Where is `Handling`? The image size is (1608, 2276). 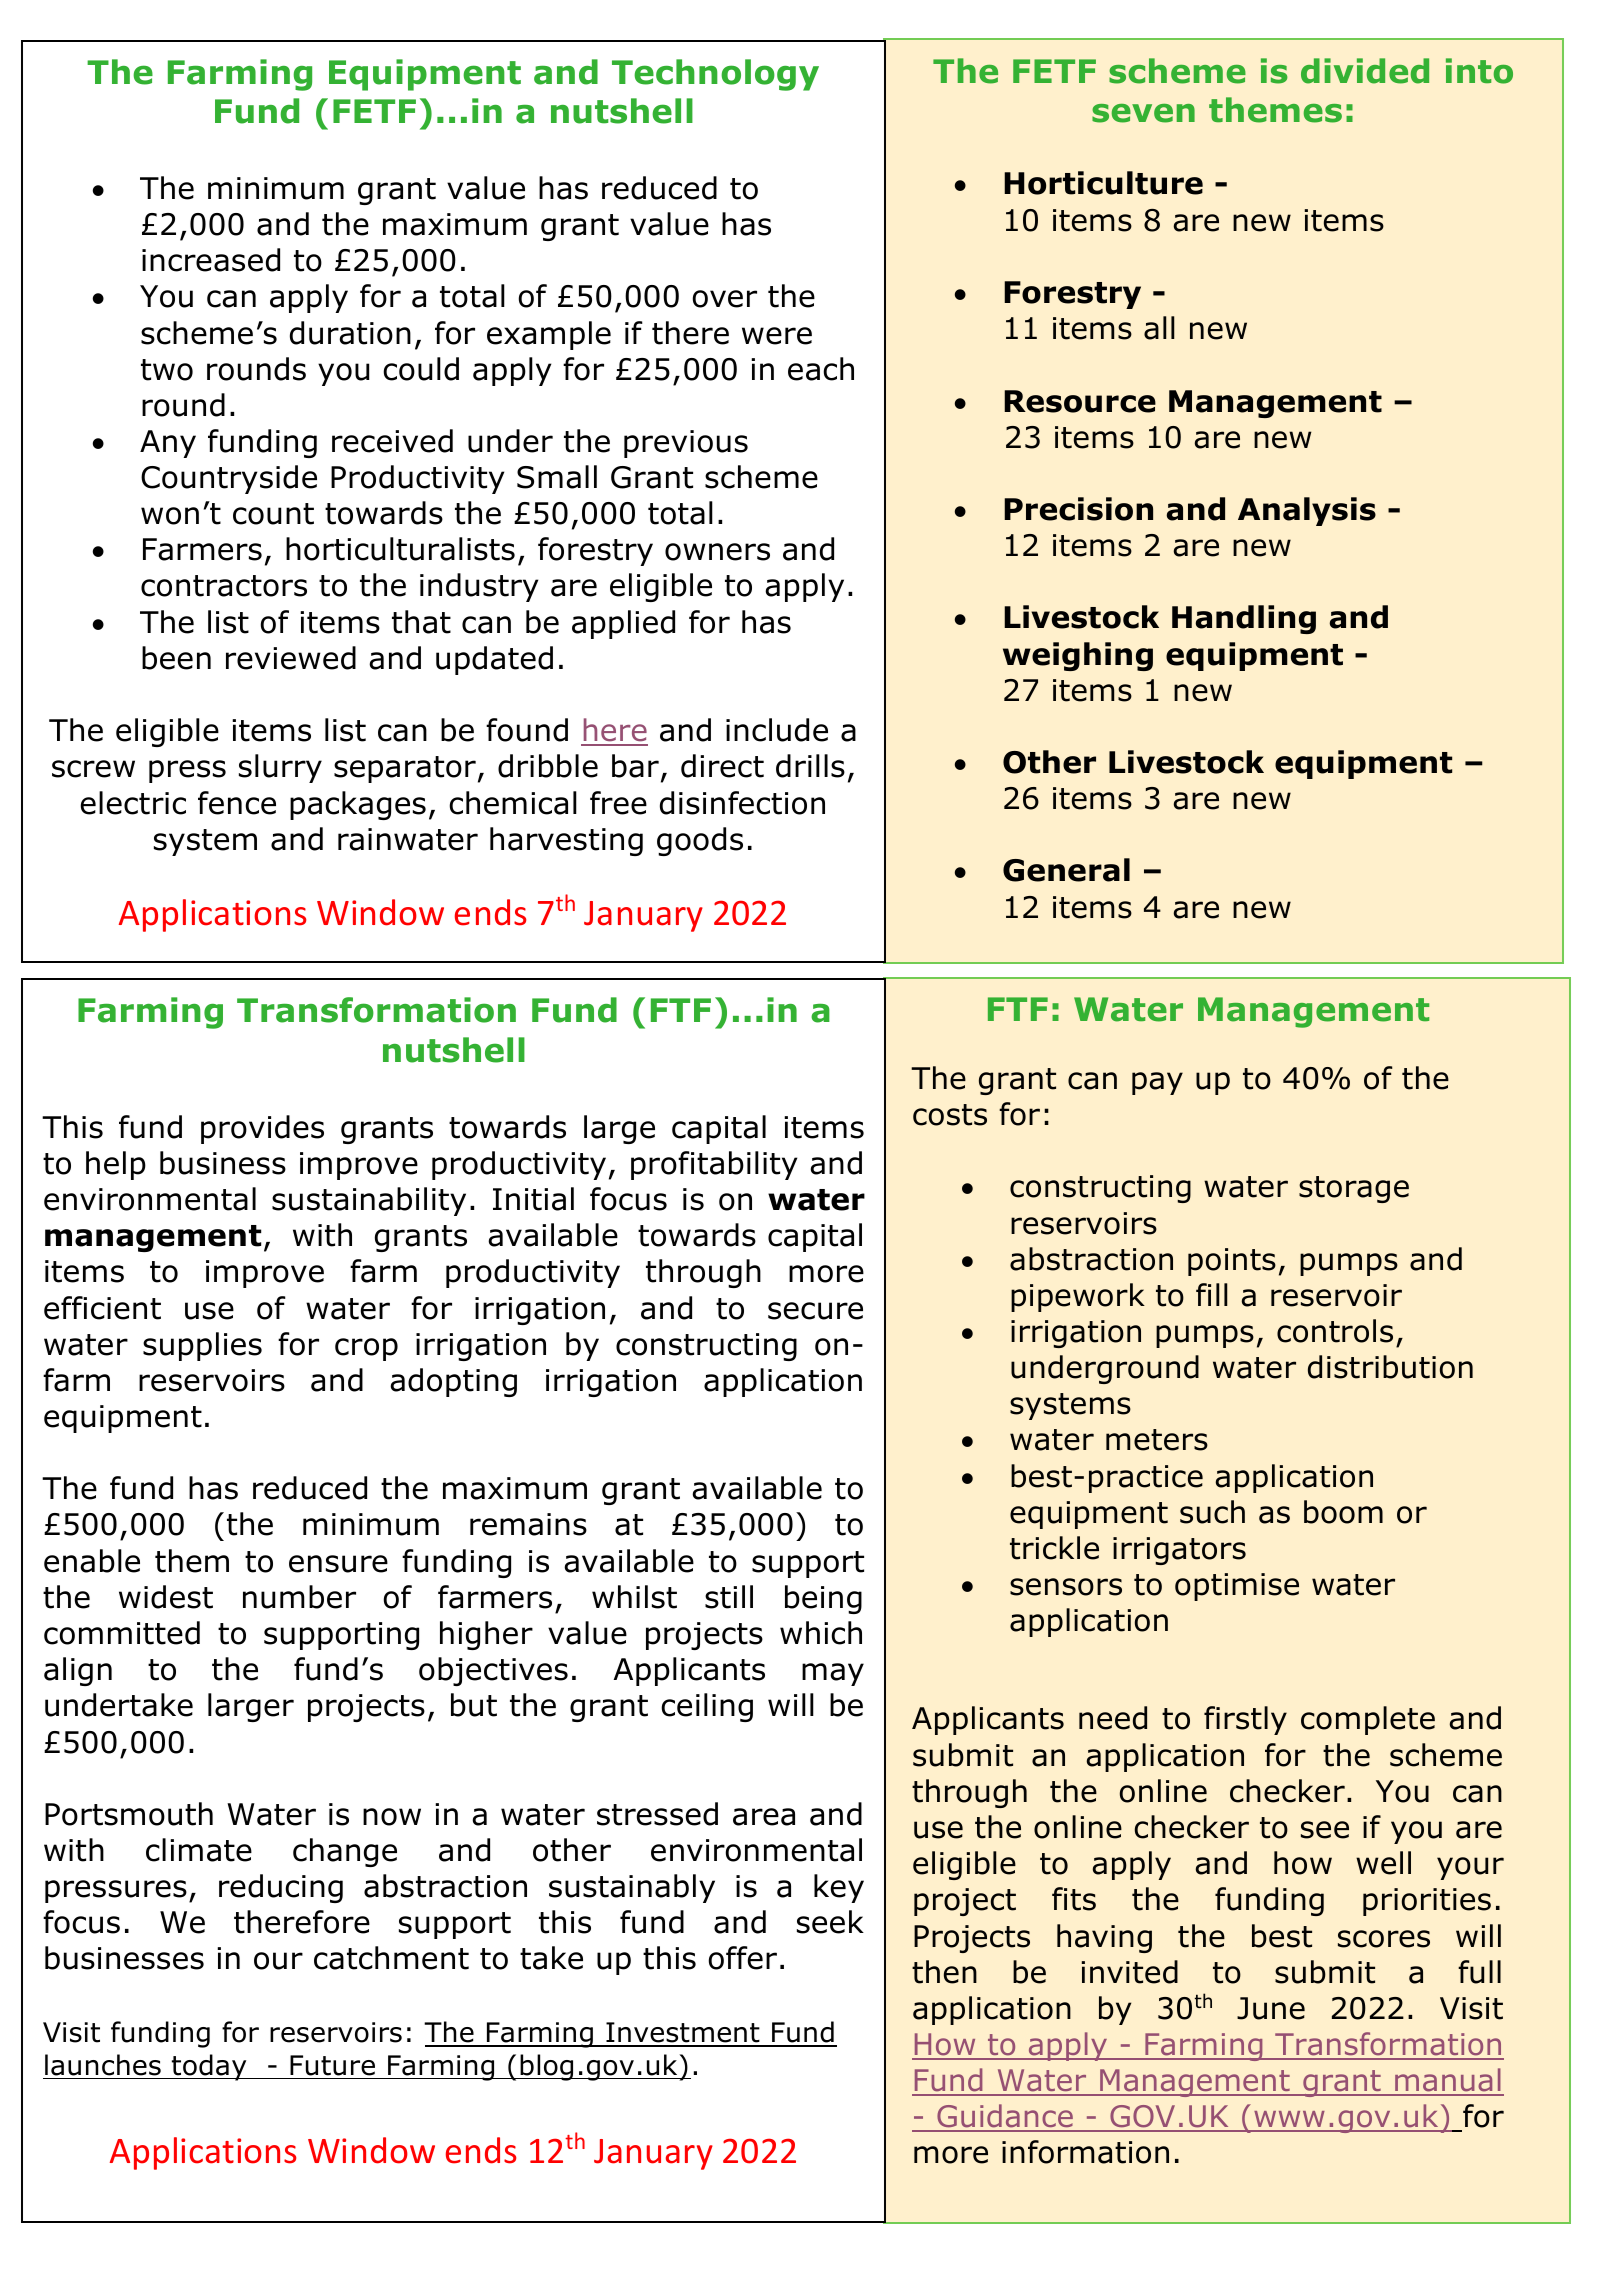
Handling is located at coordinates (1244, 619).
